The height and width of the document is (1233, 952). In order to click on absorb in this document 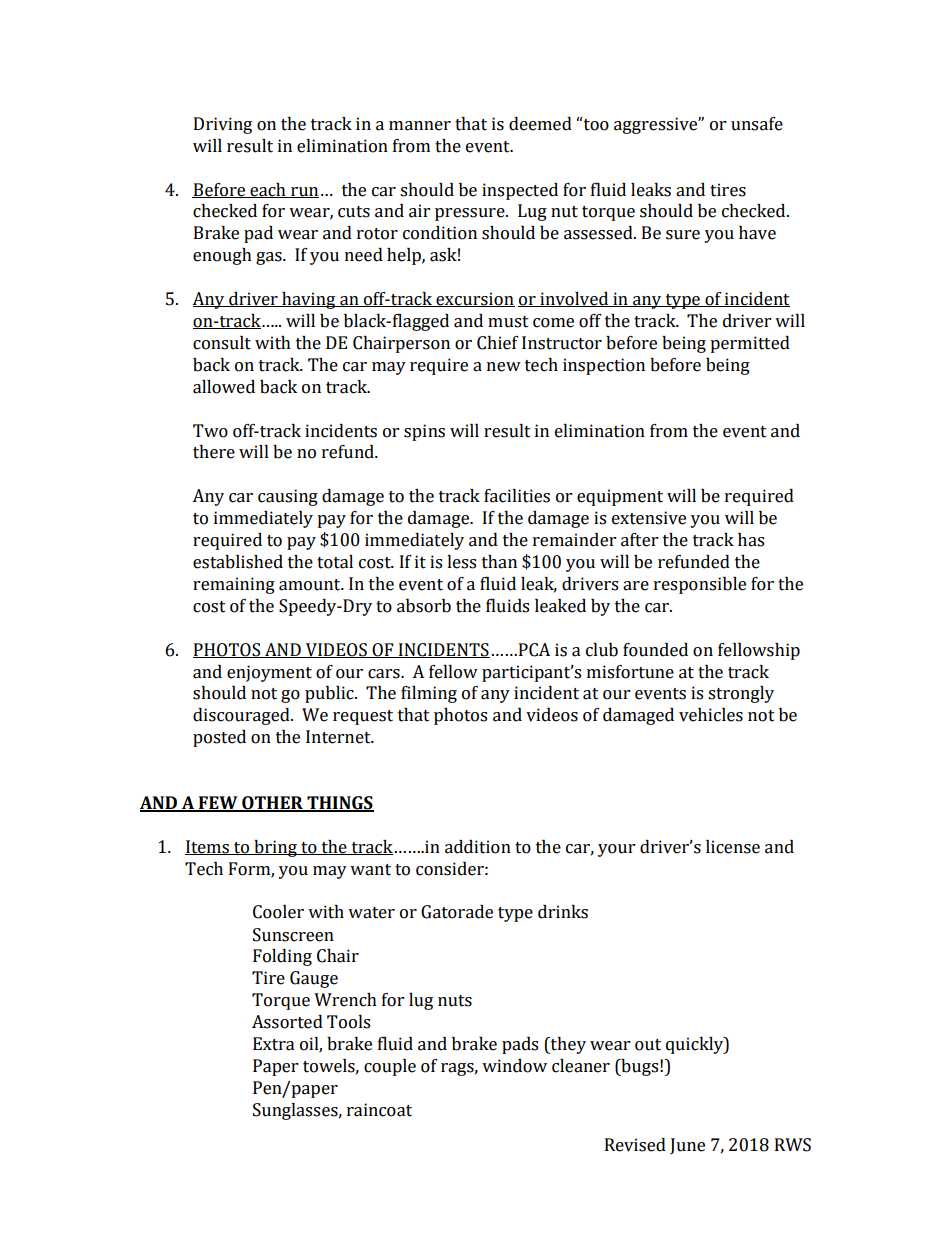, I will do `click(424, 606)`.
